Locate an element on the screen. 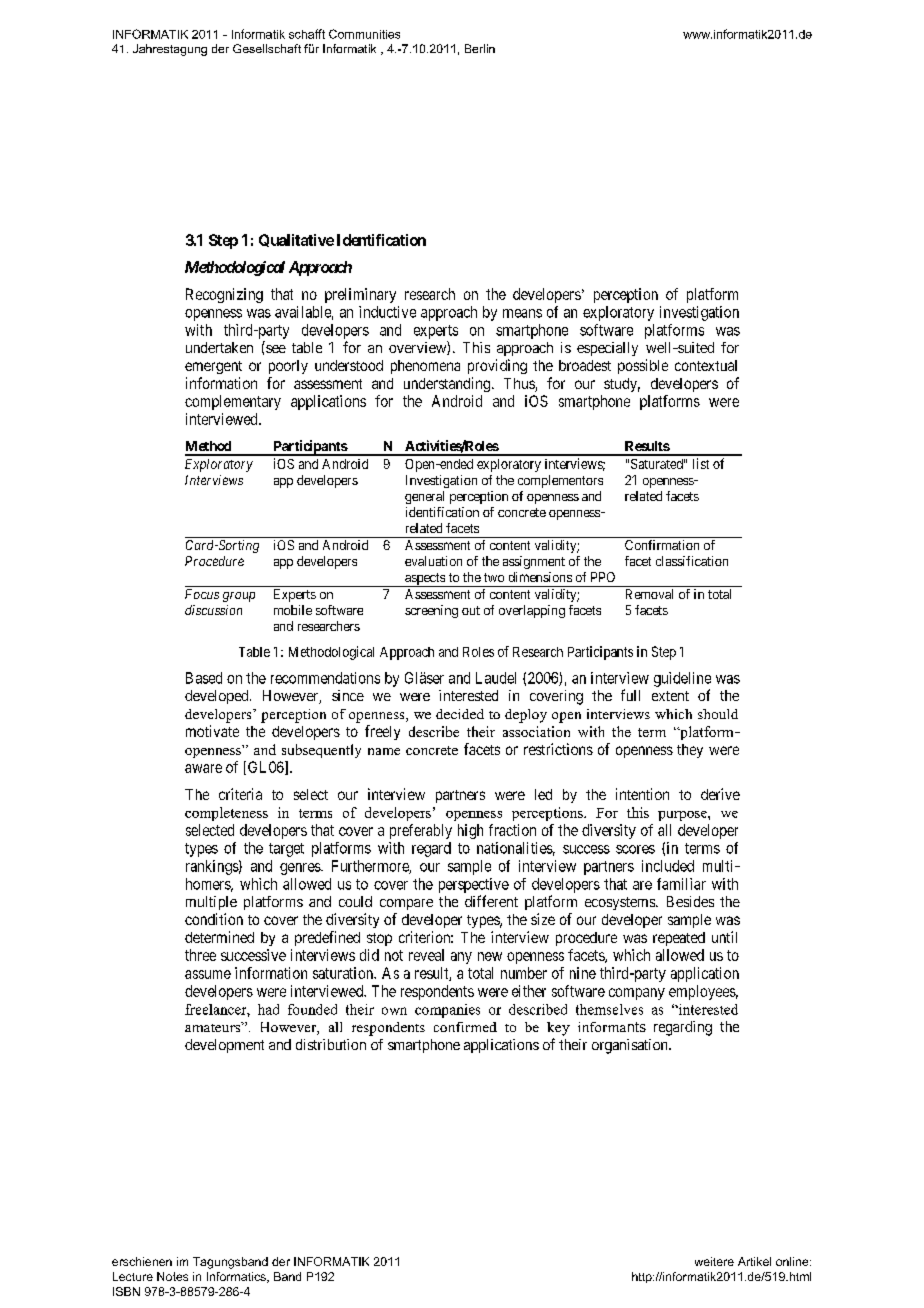  Gesellschaft is located at coordinates (267, 48).
